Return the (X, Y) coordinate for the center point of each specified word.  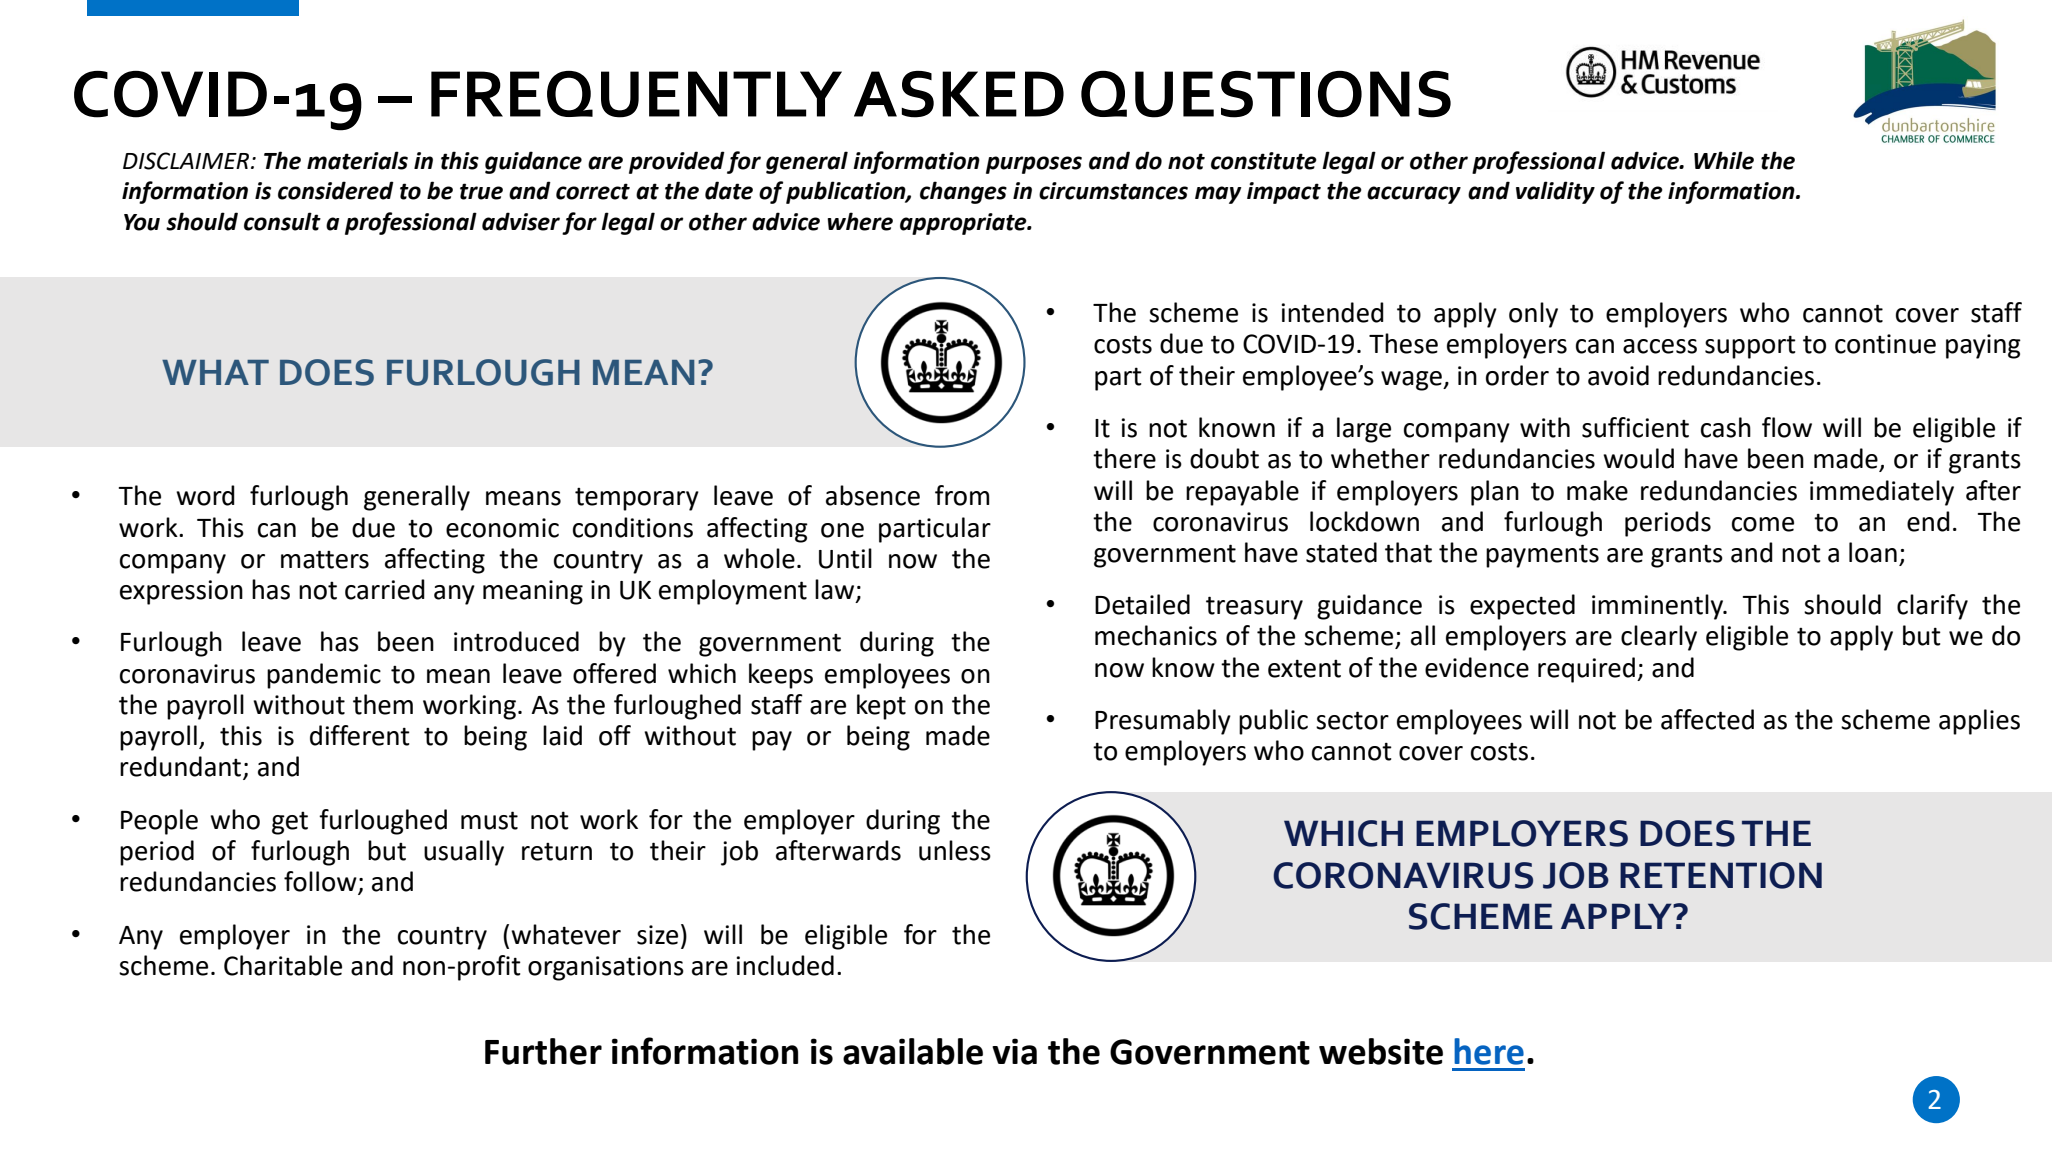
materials (357, 160)
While (1724, 160)
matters (325, 559)
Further (543, 1051)
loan (1873, 552)
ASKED (959, 94)
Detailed (1142, 604)
